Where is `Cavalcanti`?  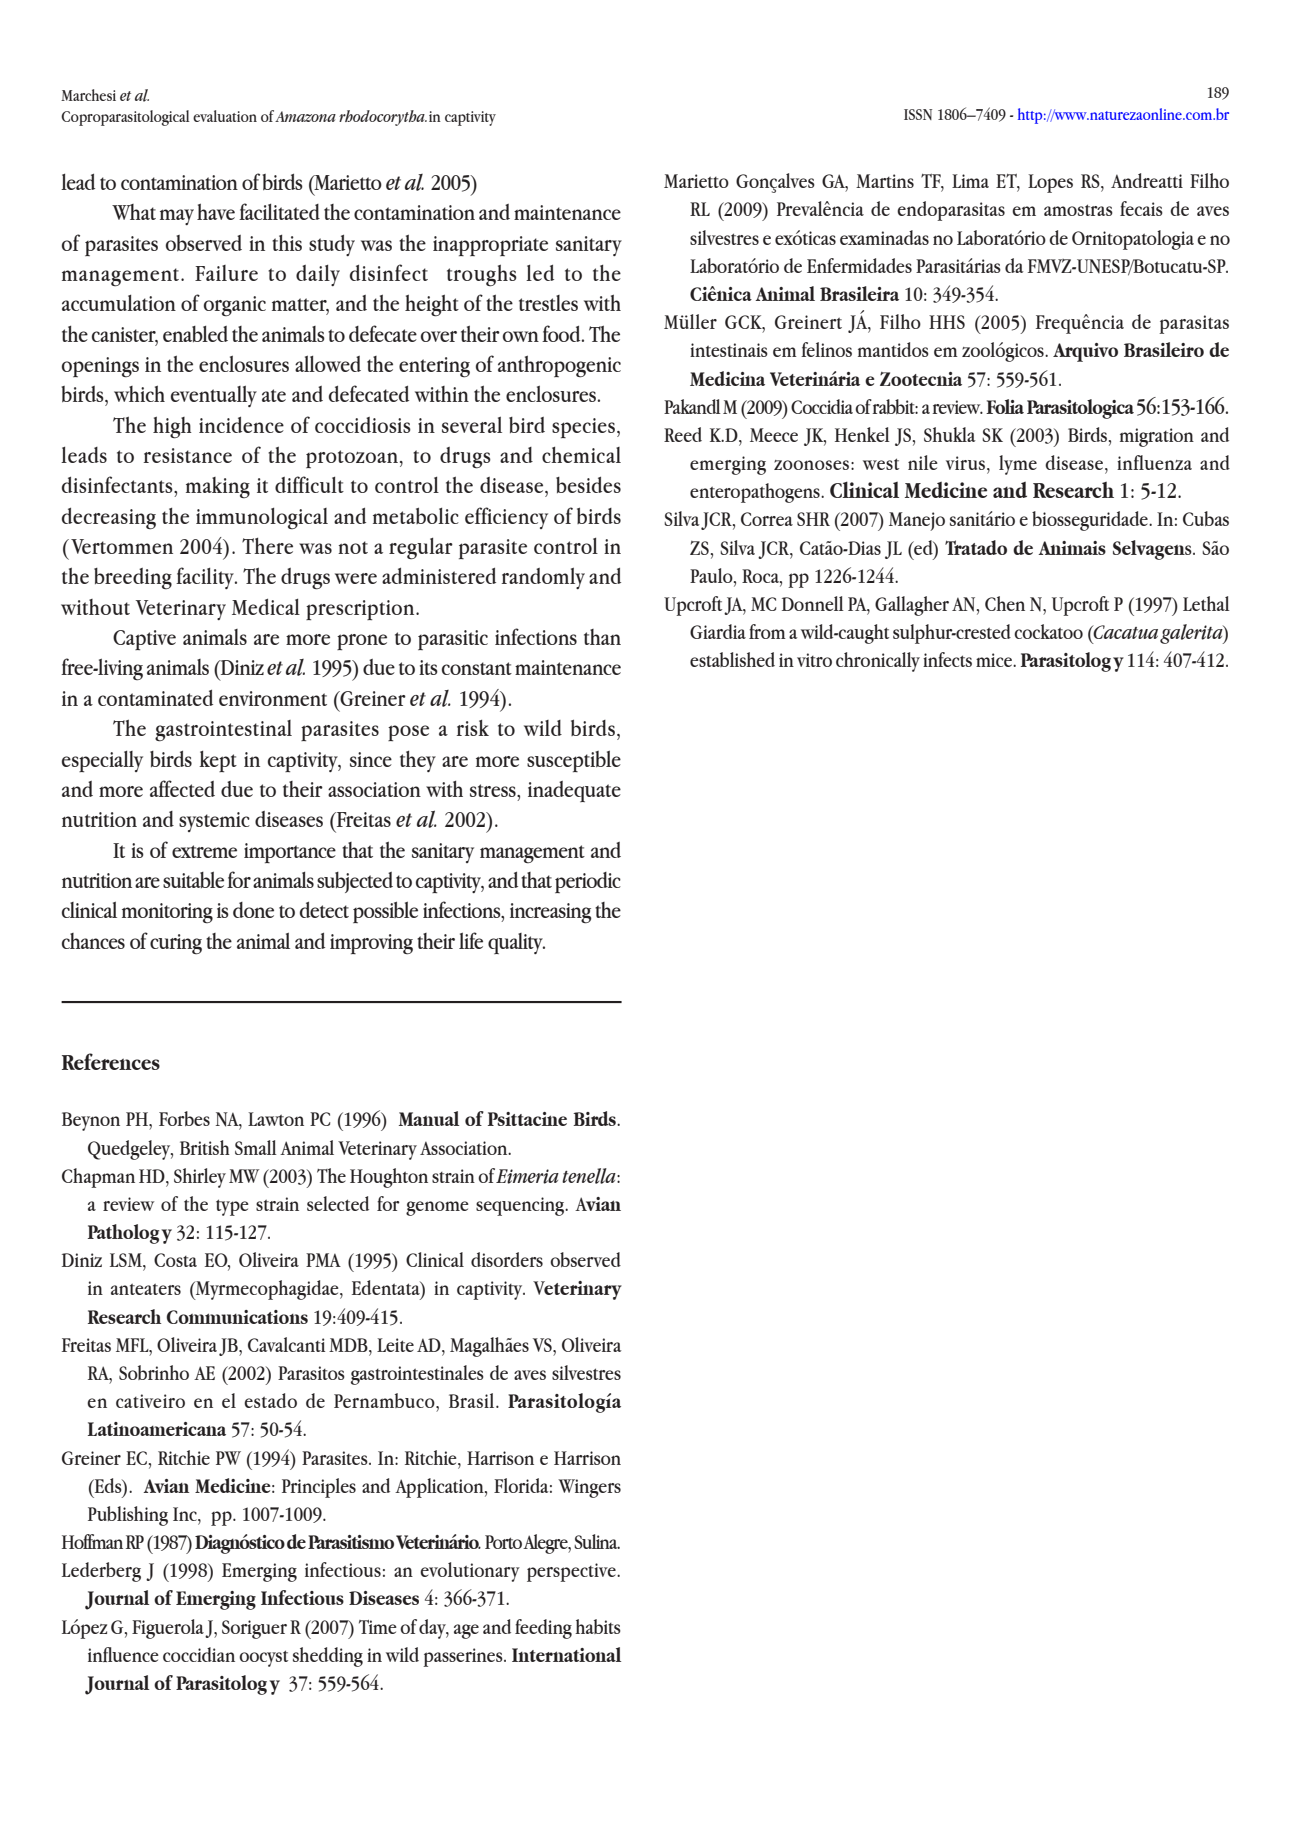
Cavalcanti is located at coordinates (286, 1344).
